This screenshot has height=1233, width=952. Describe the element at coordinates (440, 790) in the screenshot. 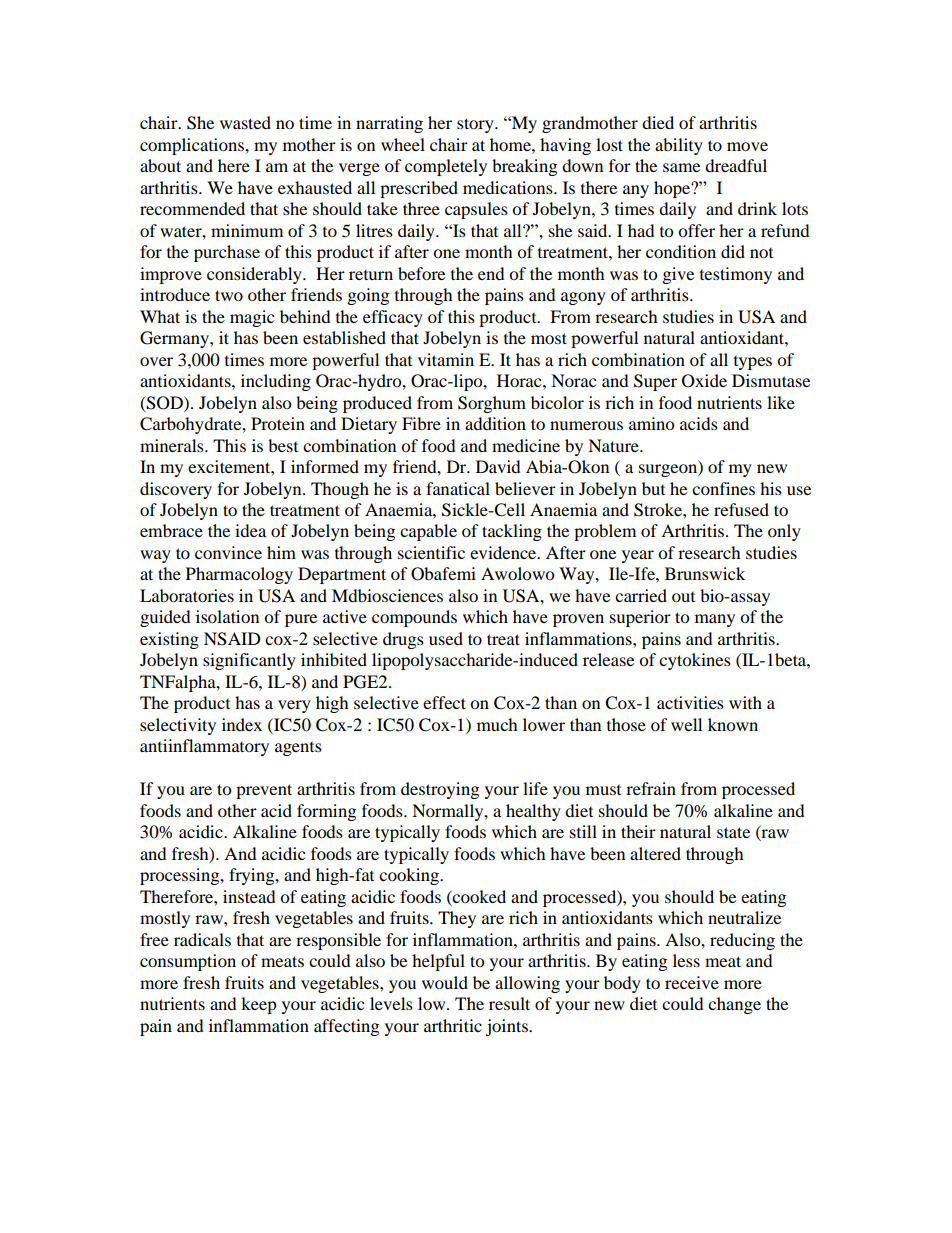

I see `destroying` at that location.
